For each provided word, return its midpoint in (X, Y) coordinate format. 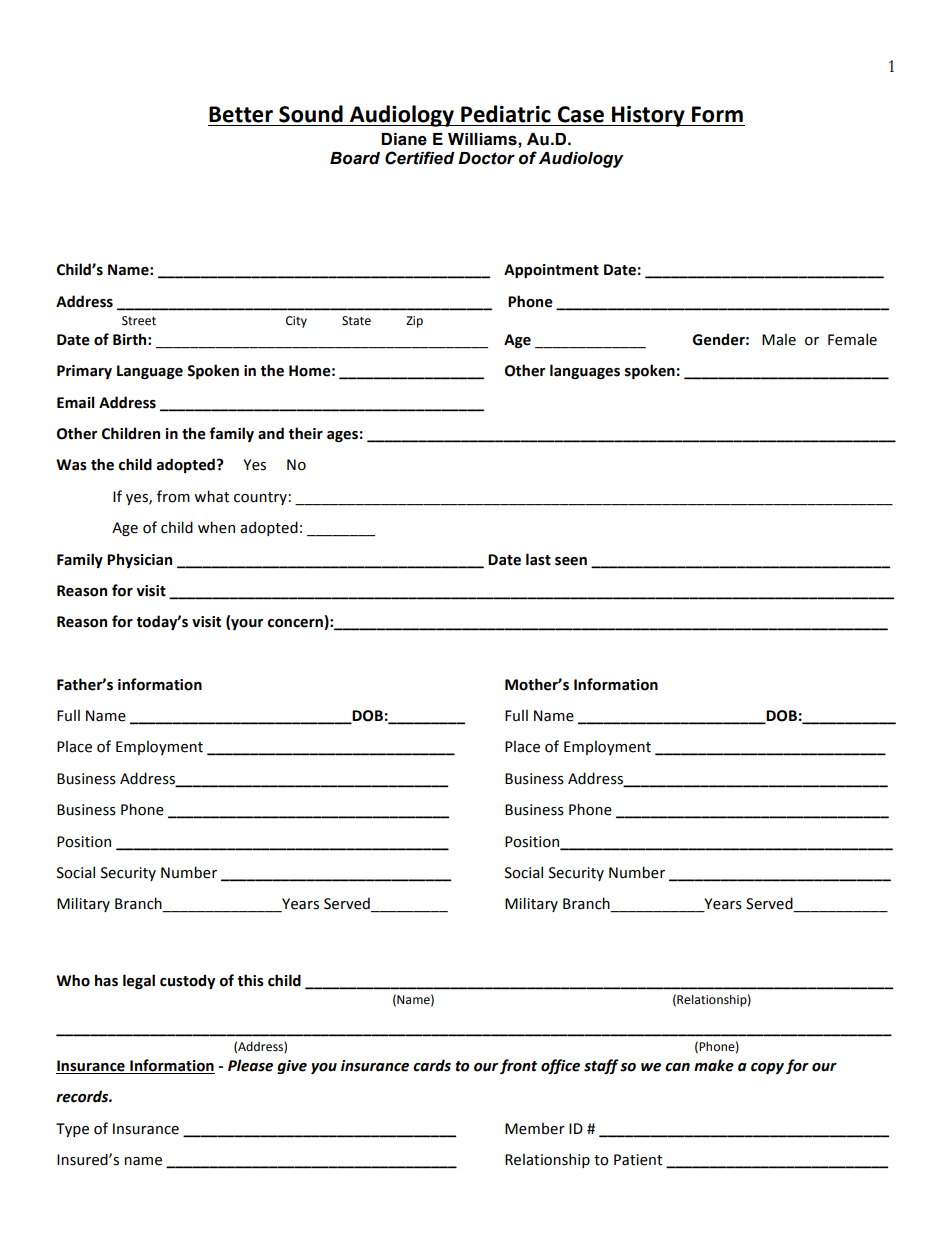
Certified (420, 158)
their (306, 433)
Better (241, 114)
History (648, 116)
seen (571, 561)
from (173, 496)
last (538, 559)
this (251, 980)
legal (139, 981)
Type (72, 1130)
